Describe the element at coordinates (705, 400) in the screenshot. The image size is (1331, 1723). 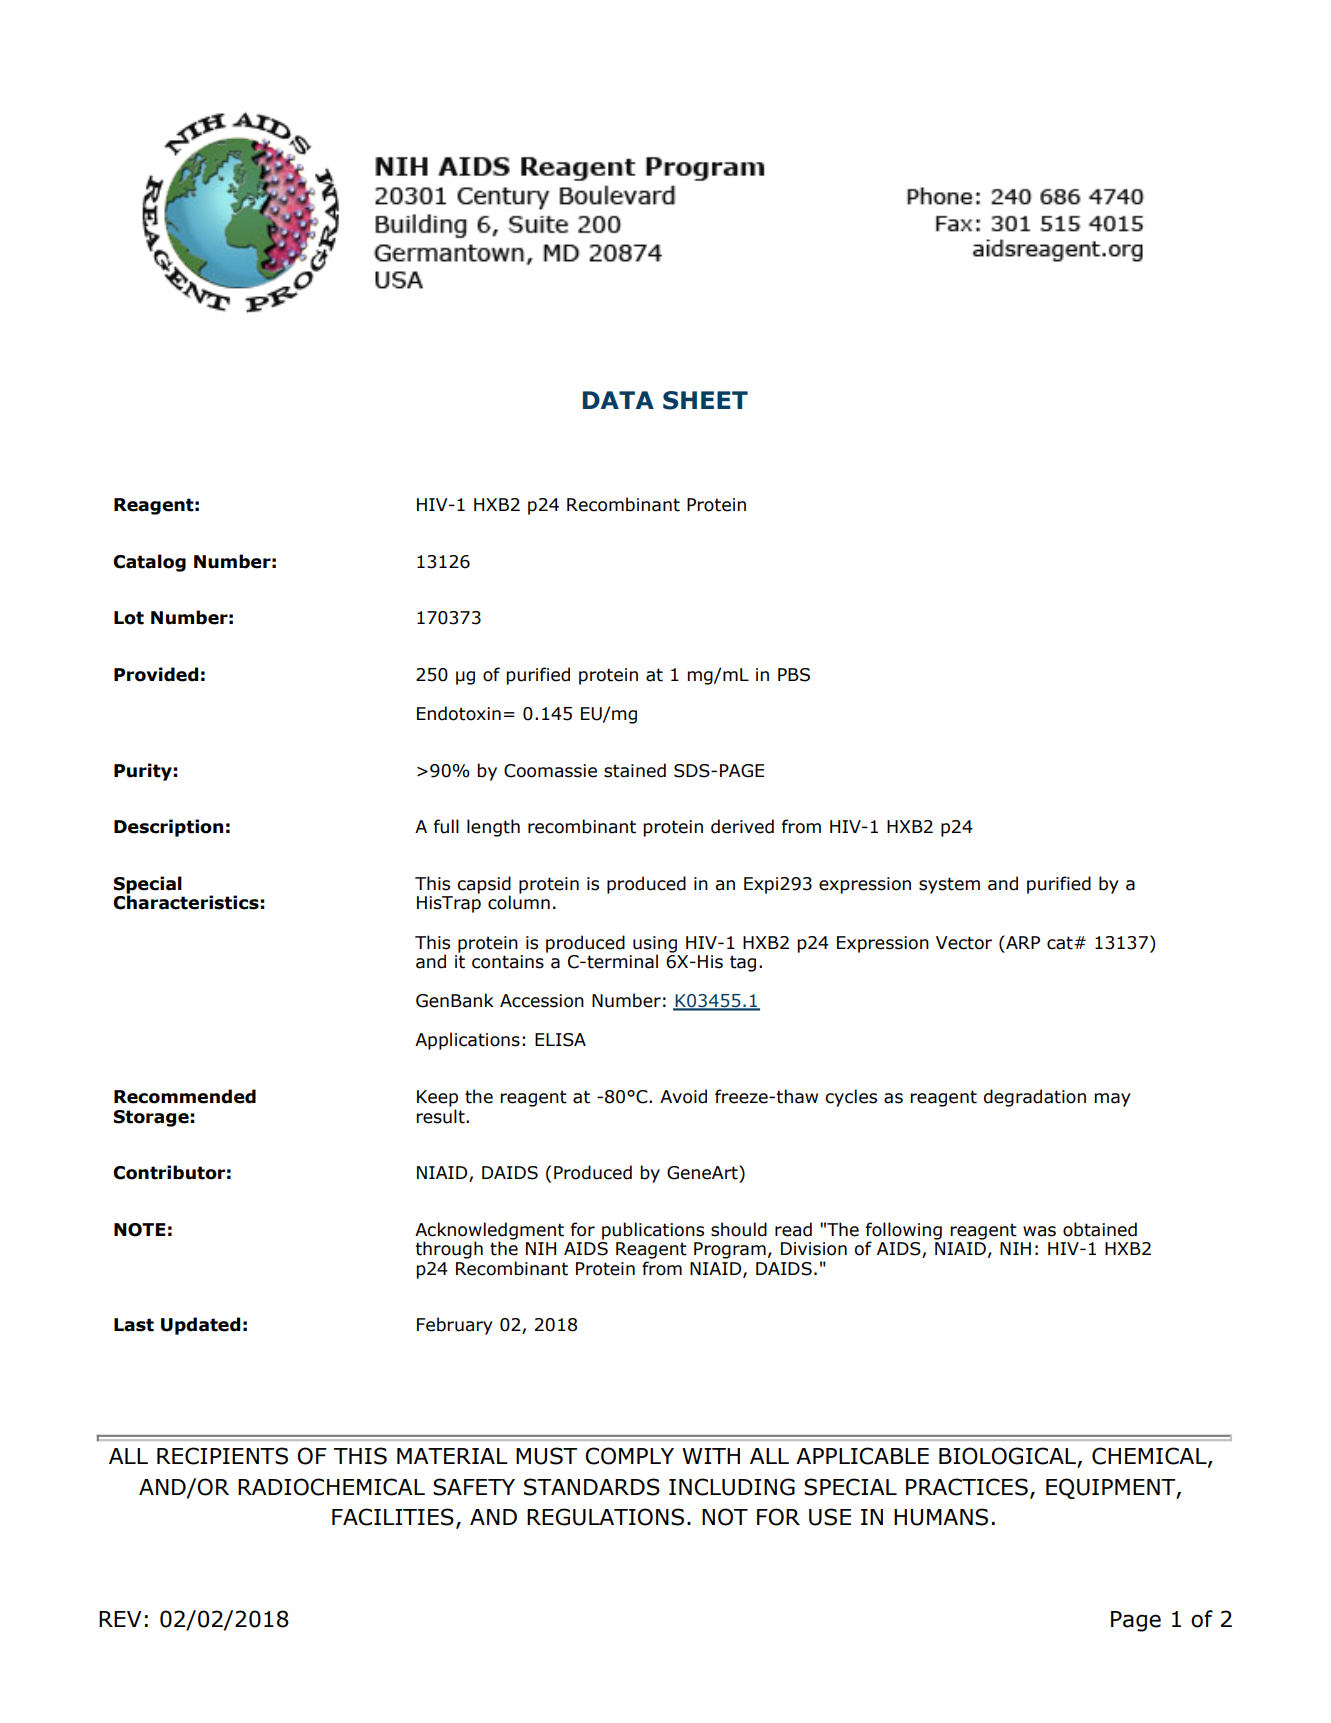
I see `SHEET` at that location.
